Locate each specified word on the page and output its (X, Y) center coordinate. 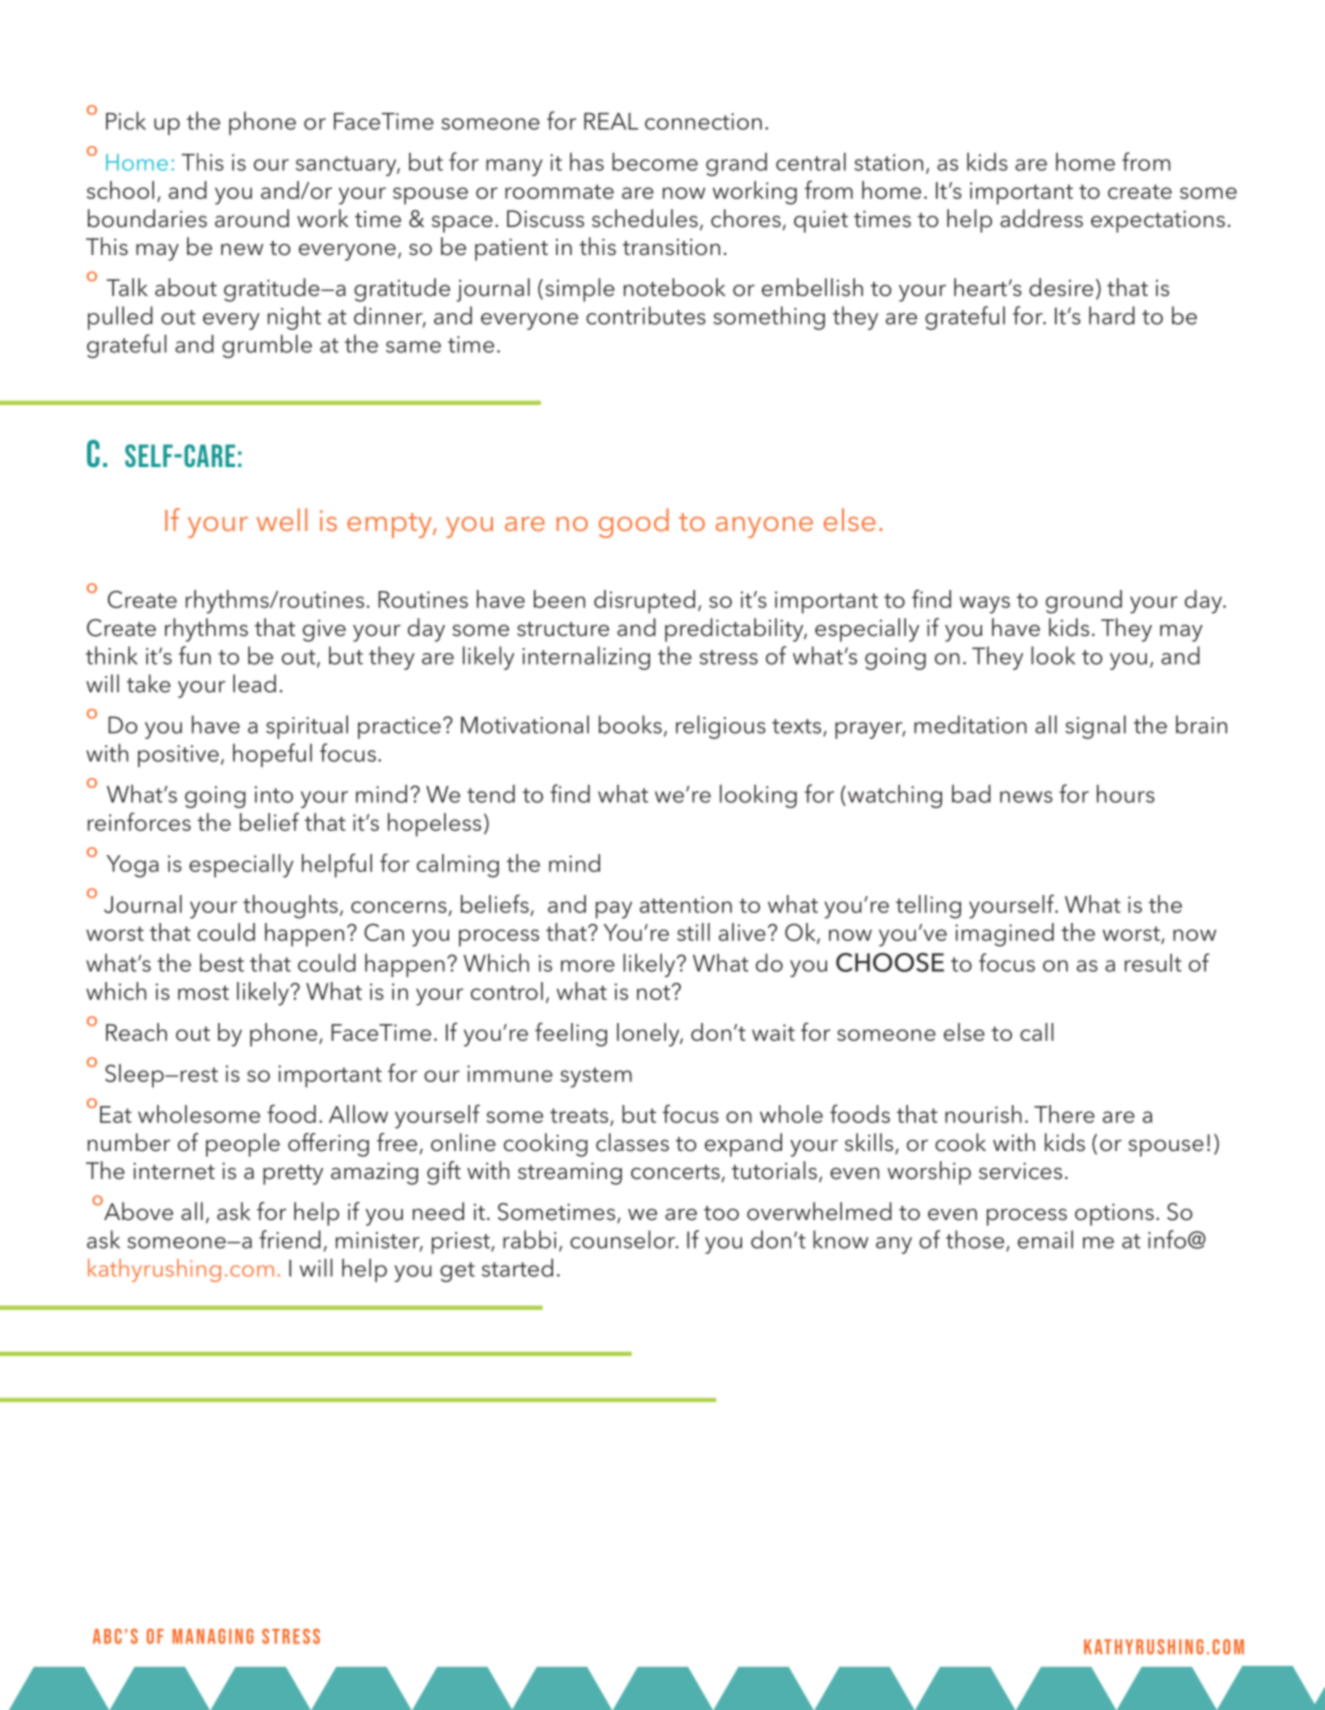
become (655, 161)
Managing (213, 1636)
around (252, 218)
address (1041, 218)
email (1045, 1239)
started (517, 1267)
